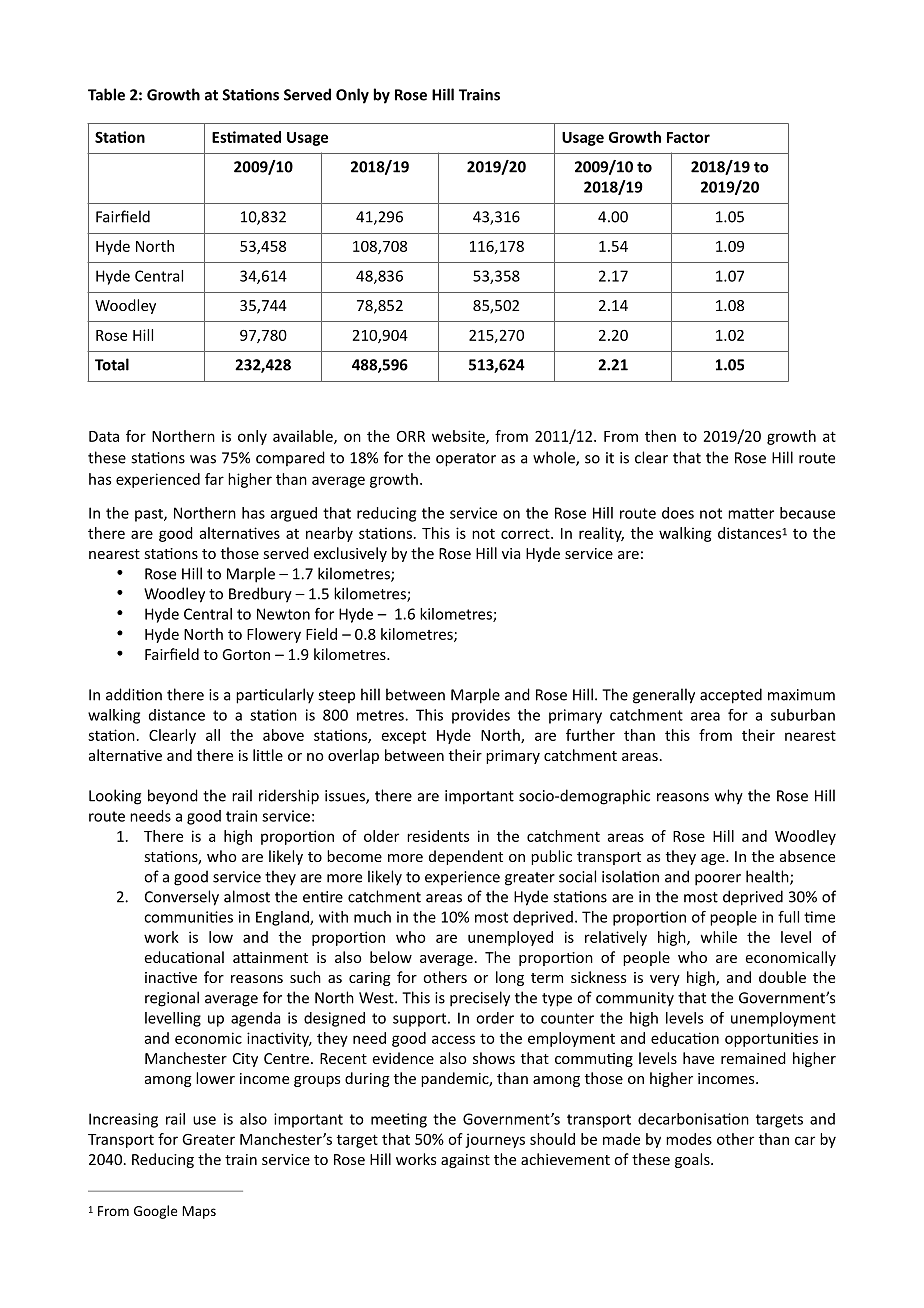 This page has height=1308, width=924. Describe the element at coordinates (660, 436) in the page. I see `then` at that location.
